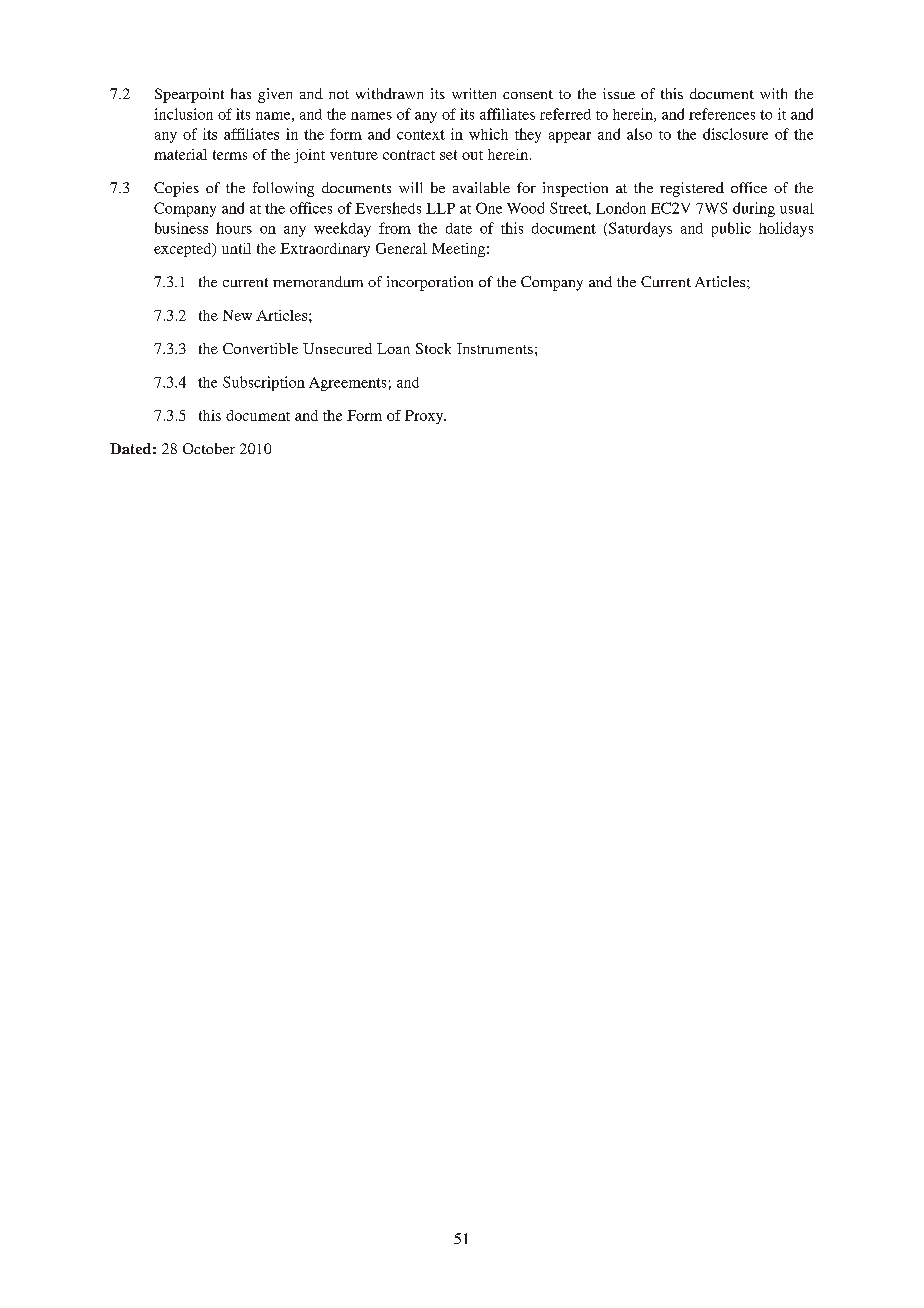 Image resolution: width=924 pixels, height=1308 pixels. I want to click on references, so click(722, 114).
